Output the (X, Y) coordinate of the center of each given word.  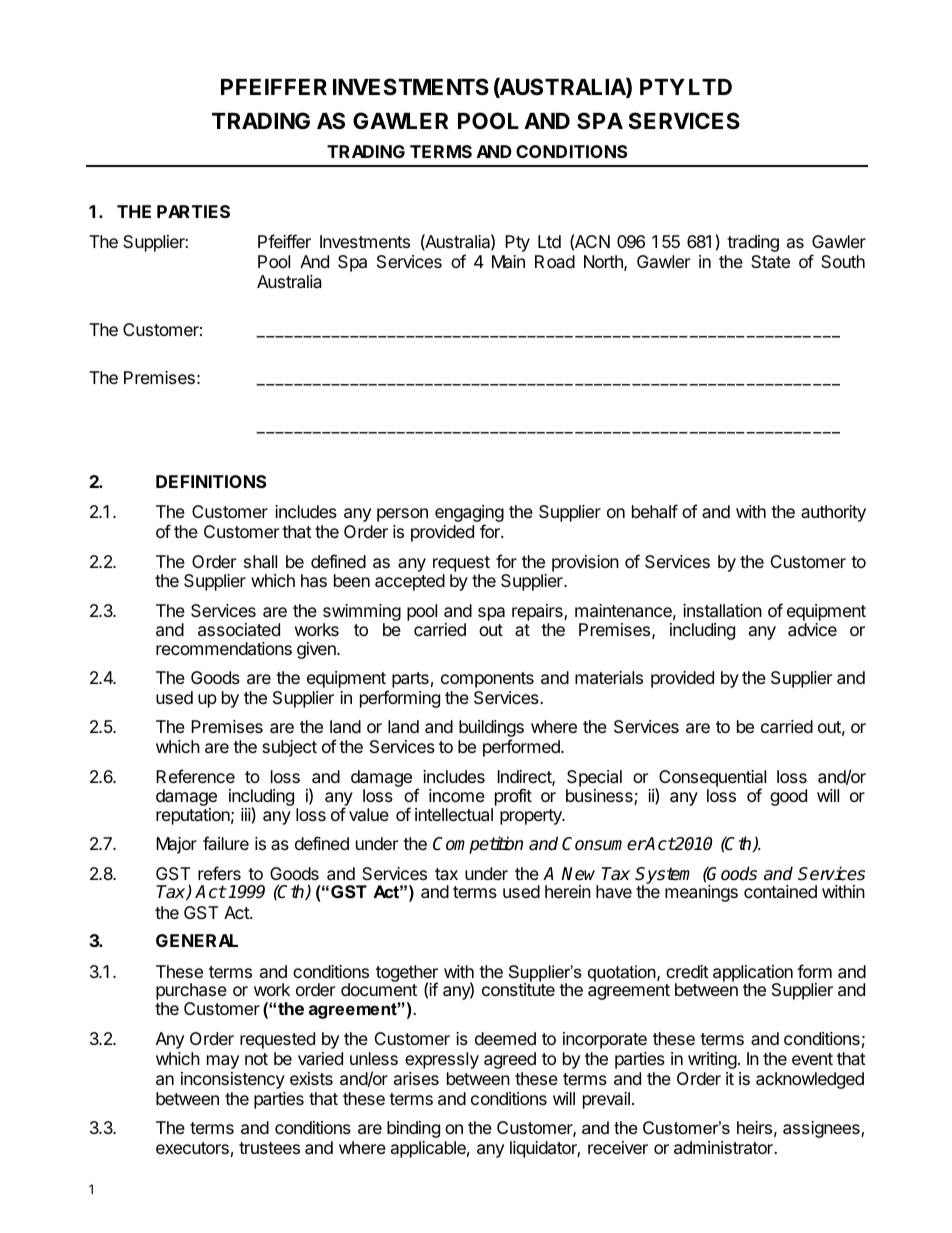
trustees (269, 1148)
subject (289, 748)
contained (780, 891)
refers (219, 873)
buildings (491, 730)
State (770, 261)
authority (833, 513)
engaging (469, 515)
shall (260, 562)
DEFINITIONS (211, 481)
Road (555, 261)
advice (812, 630)
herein (568, 891)
